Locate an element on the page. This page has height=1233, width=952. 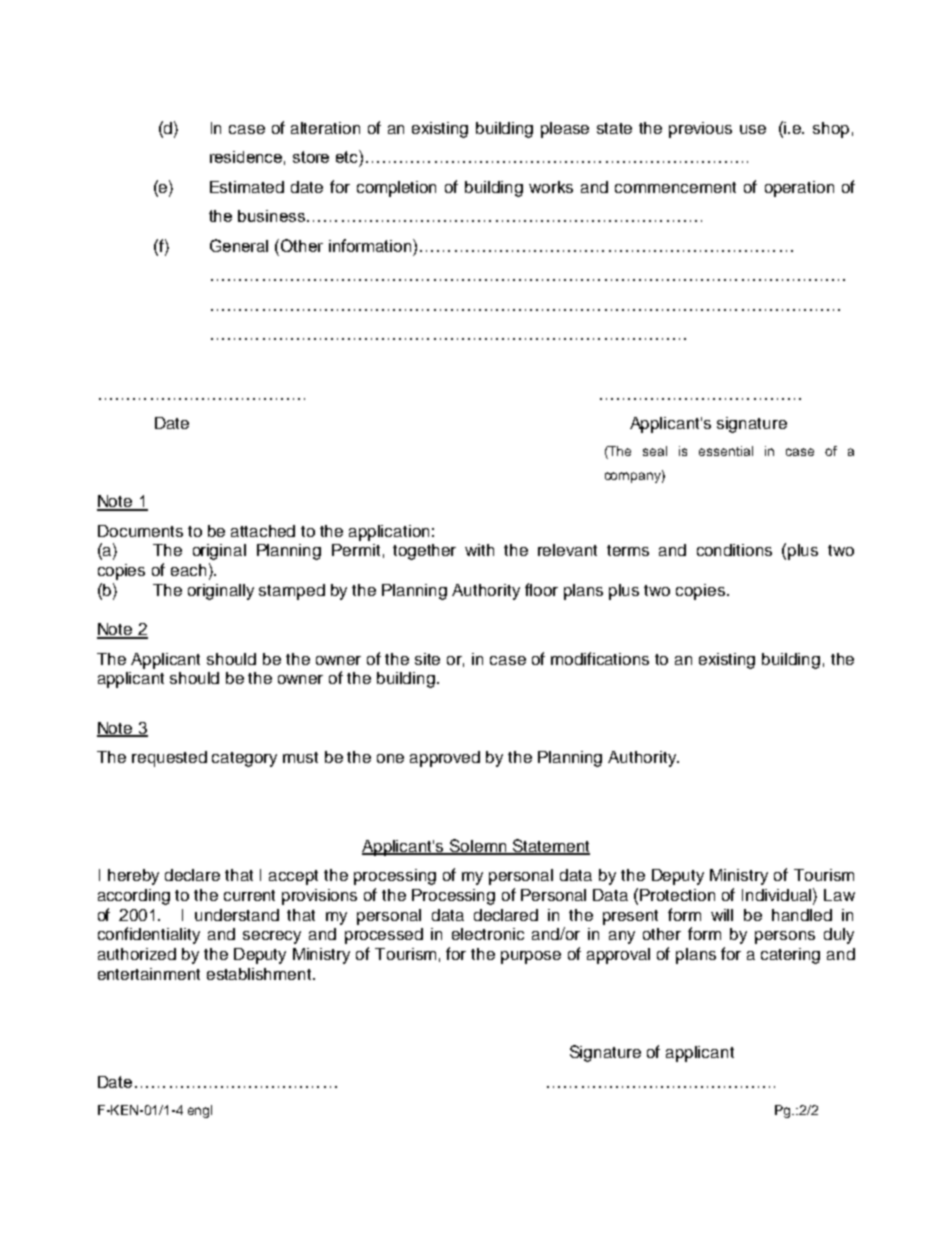
Estimated is located at coordinates (247, 187).
